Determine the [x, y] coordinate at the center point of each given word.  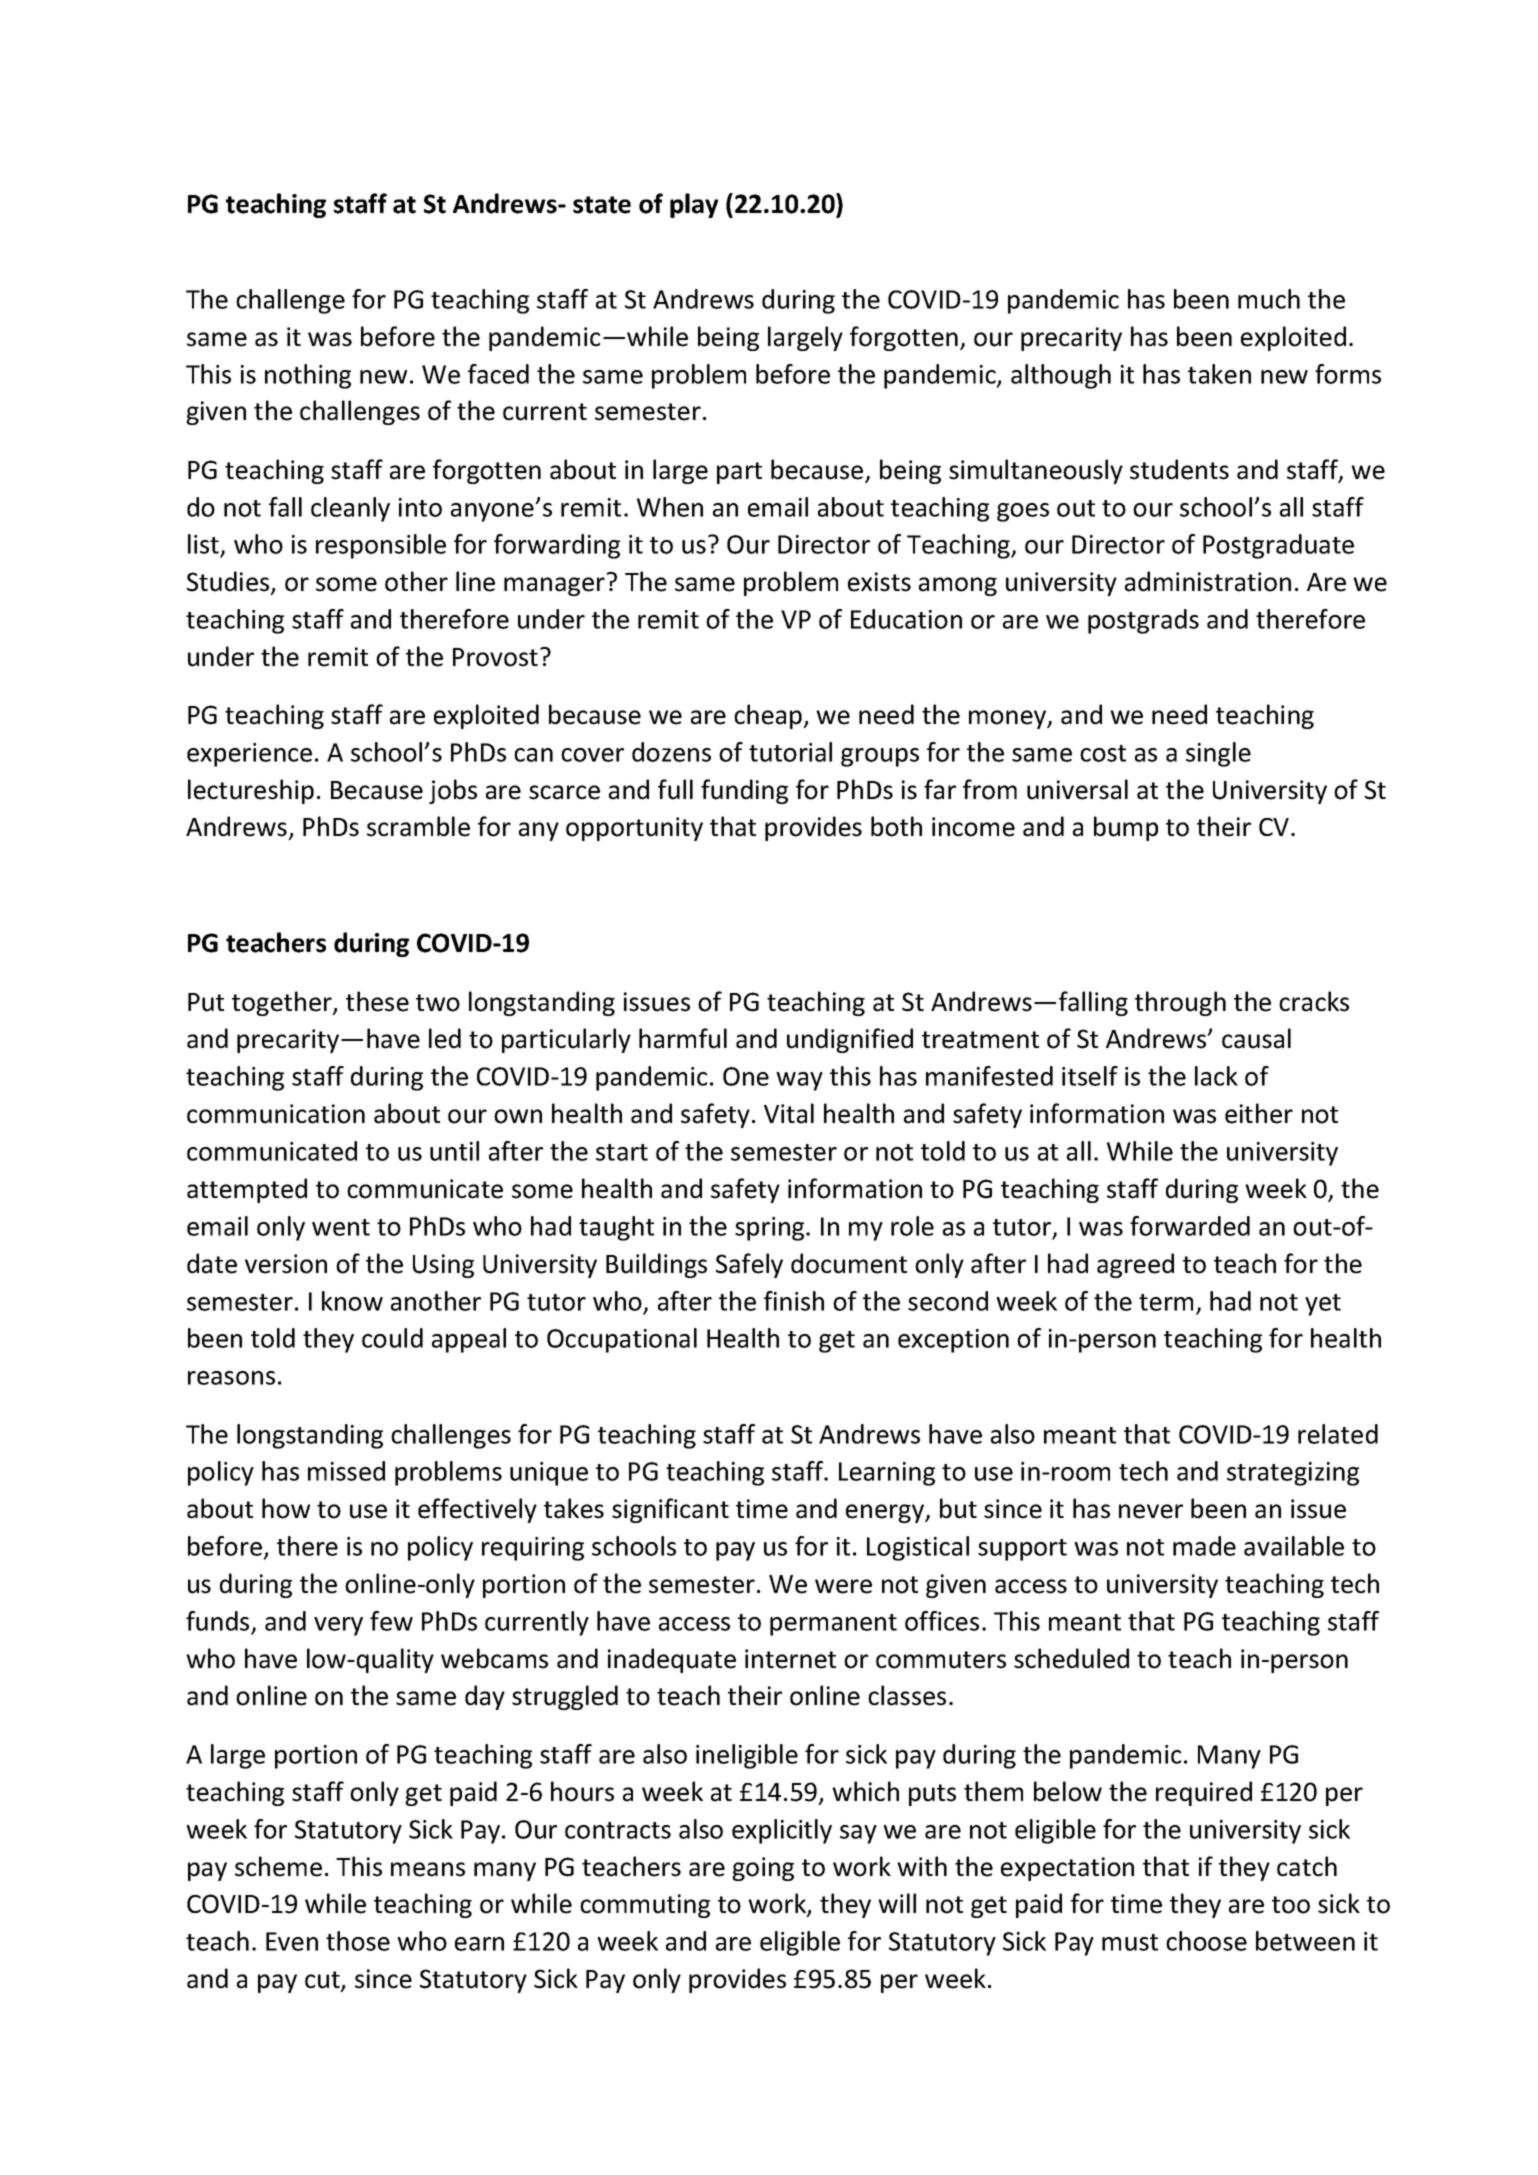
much [1269, 299]
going [763, 1869]
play [694, 205]
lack [1216, 1076]
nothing [308, 376]
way [799, 1081]
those [358, 1941]
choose [1206, 1941]
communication [276, 1114]
